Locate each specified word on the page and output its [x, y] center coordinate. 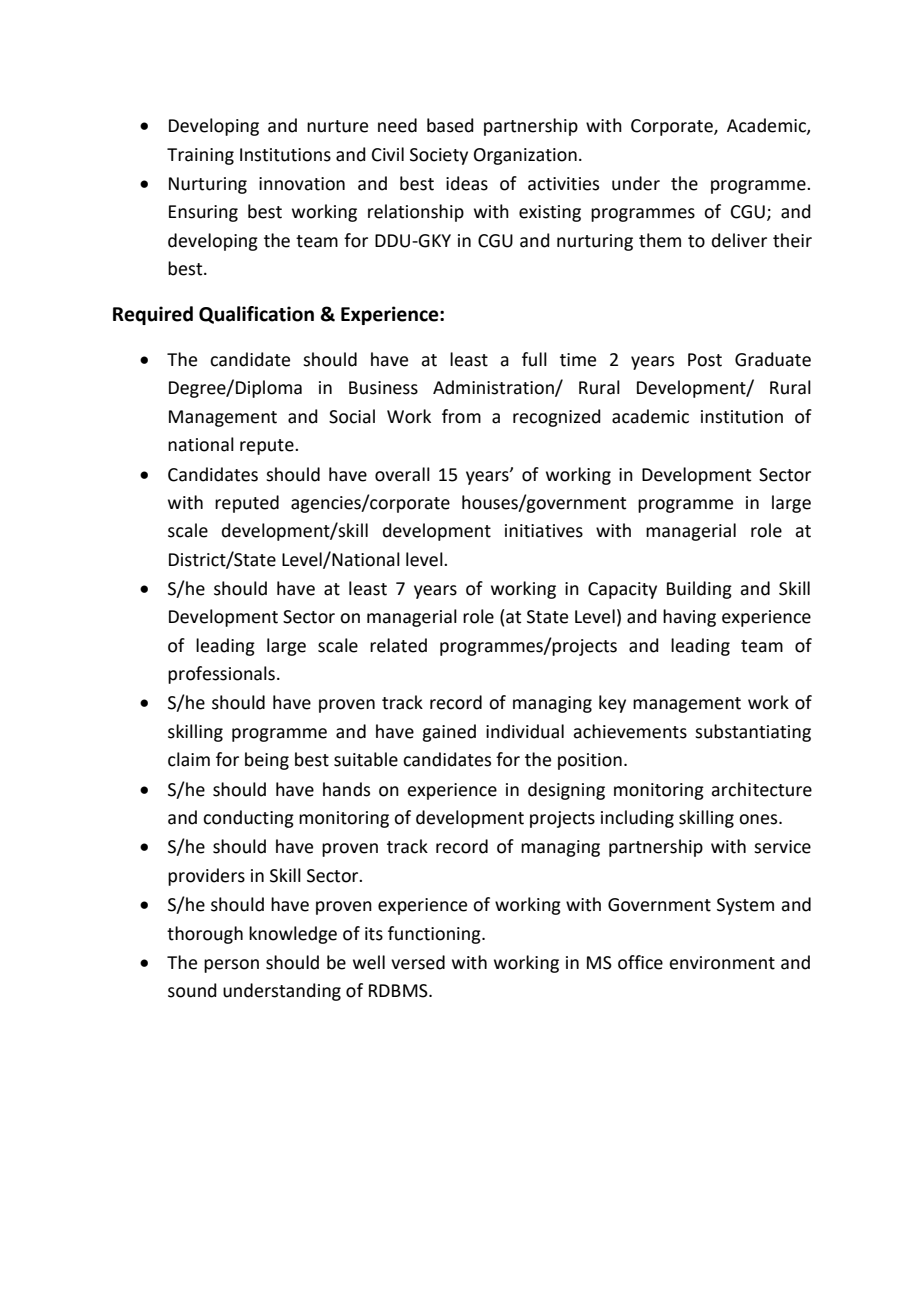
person [231, 966]
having [689, 618]
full [534, 359]
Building [699, 590]
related [398, 645]
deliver [739, 240]
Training [200, 156]
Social [352, 416]
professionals [223, 675]
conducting [248, 819]
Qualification [256, 315]
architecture [761, 789]
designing [566, 791]
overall [402, 474]
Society [439, 156]
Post [705, 360]
